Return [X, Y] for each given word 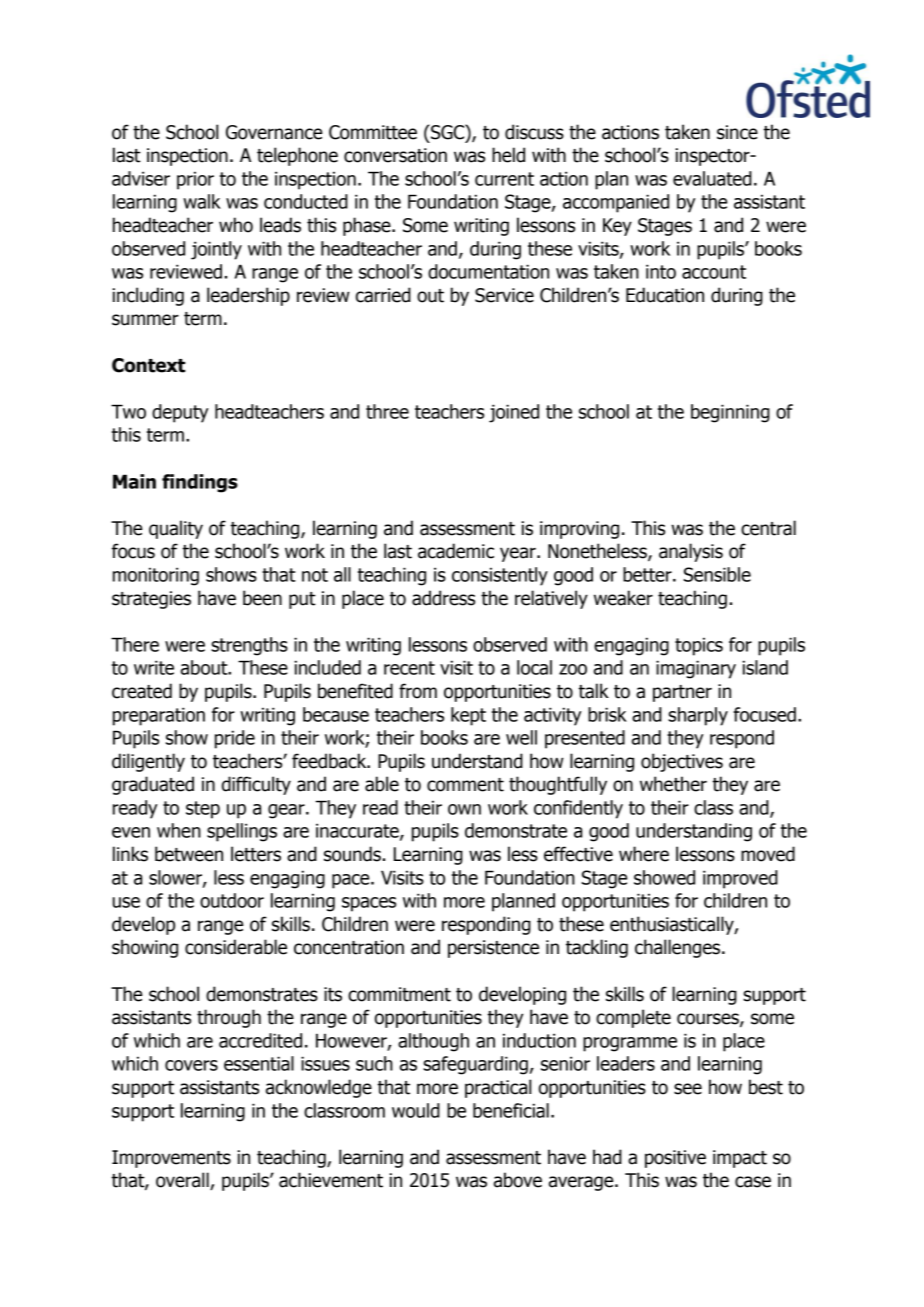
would [416, 1110]
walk [202, 201]
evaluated [712, 178]
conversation [395, 155]
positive [675, 1159]
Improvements [171, 1159]
